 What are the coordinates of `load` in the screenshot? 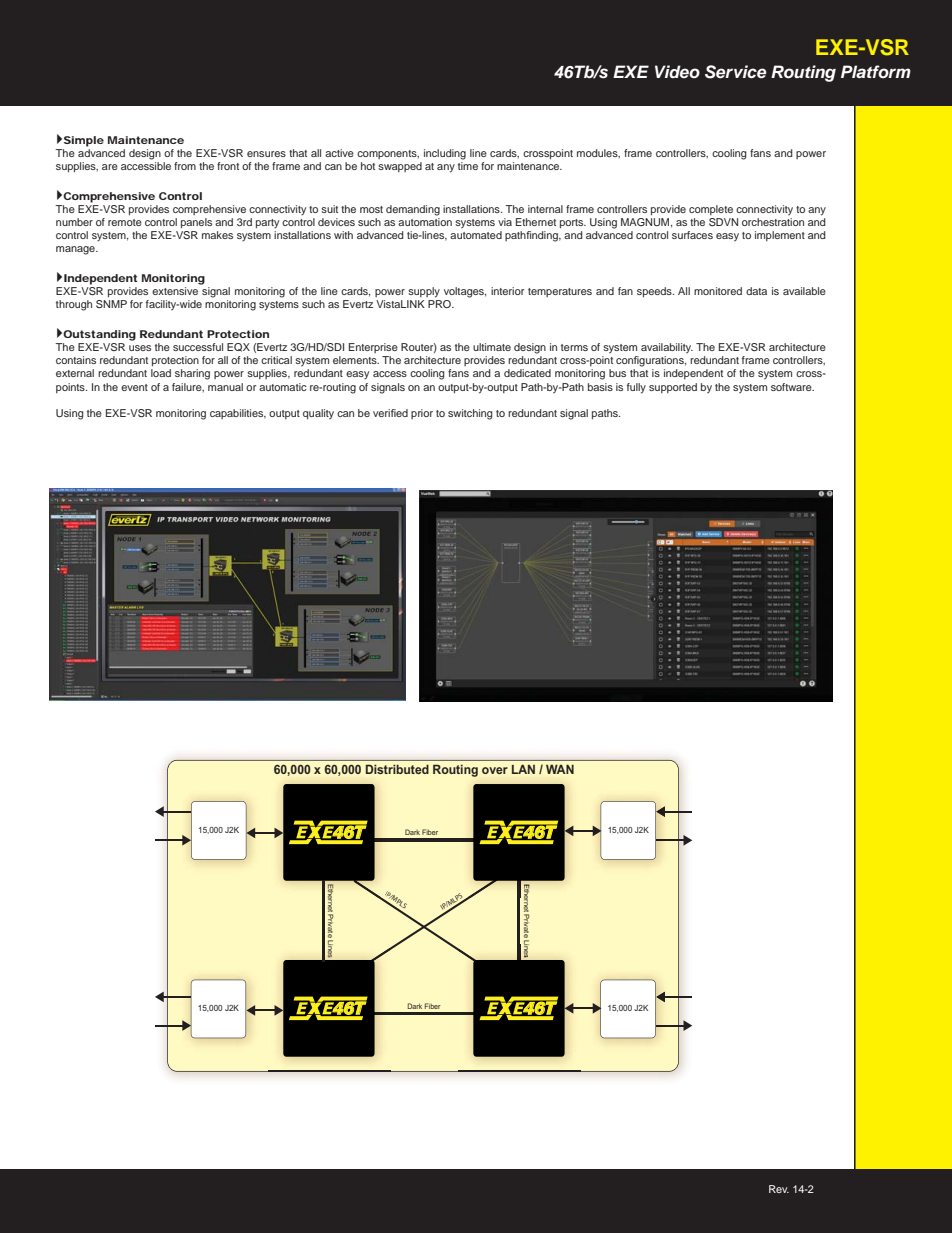 It's located at (161, 373).
